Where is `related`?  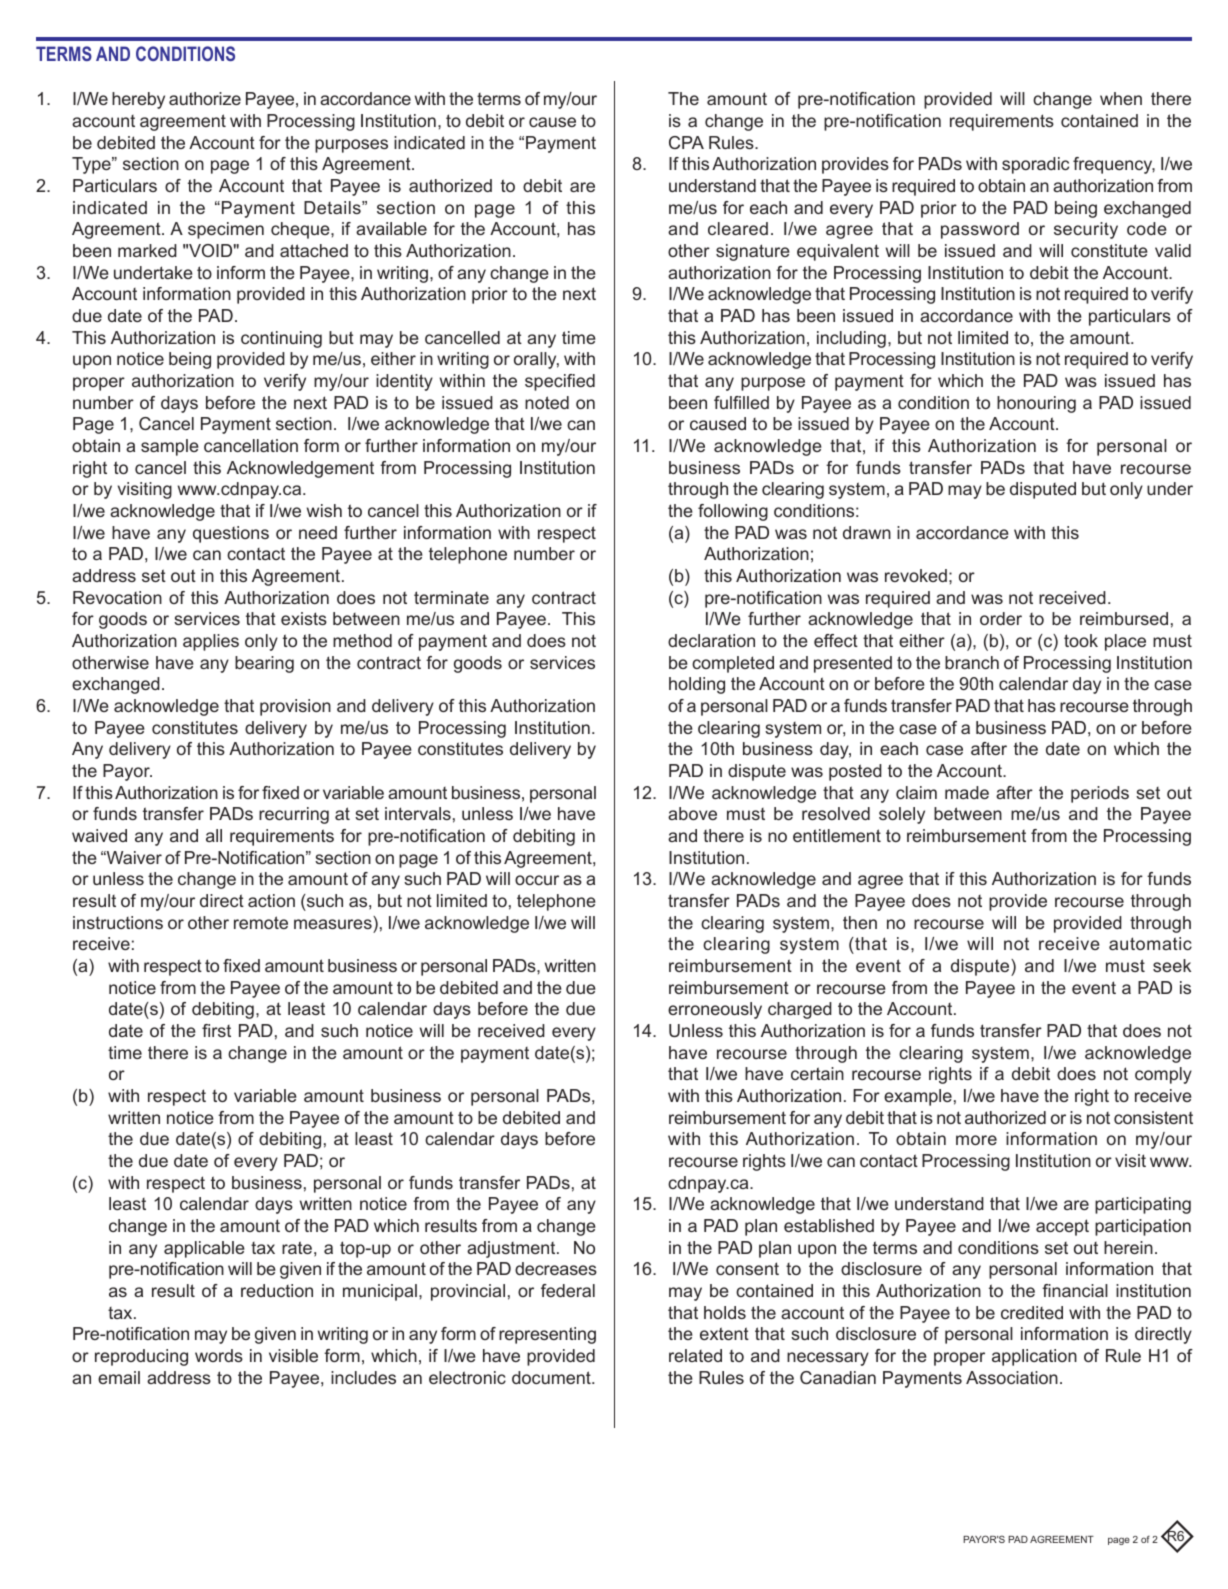 related is located at coordinates (695, 1355).
